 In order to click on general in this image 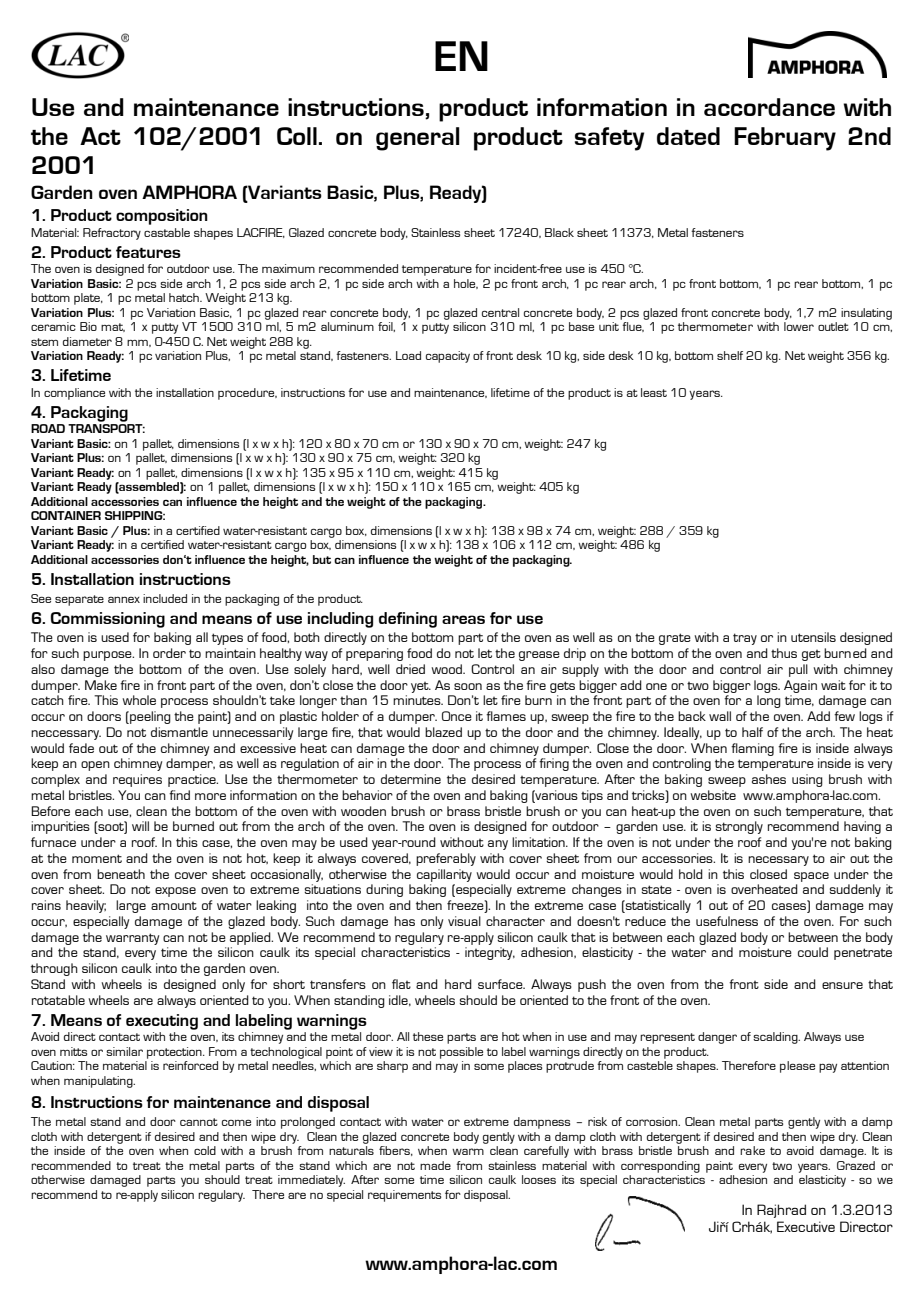, I will do `click(418, 139)`.
